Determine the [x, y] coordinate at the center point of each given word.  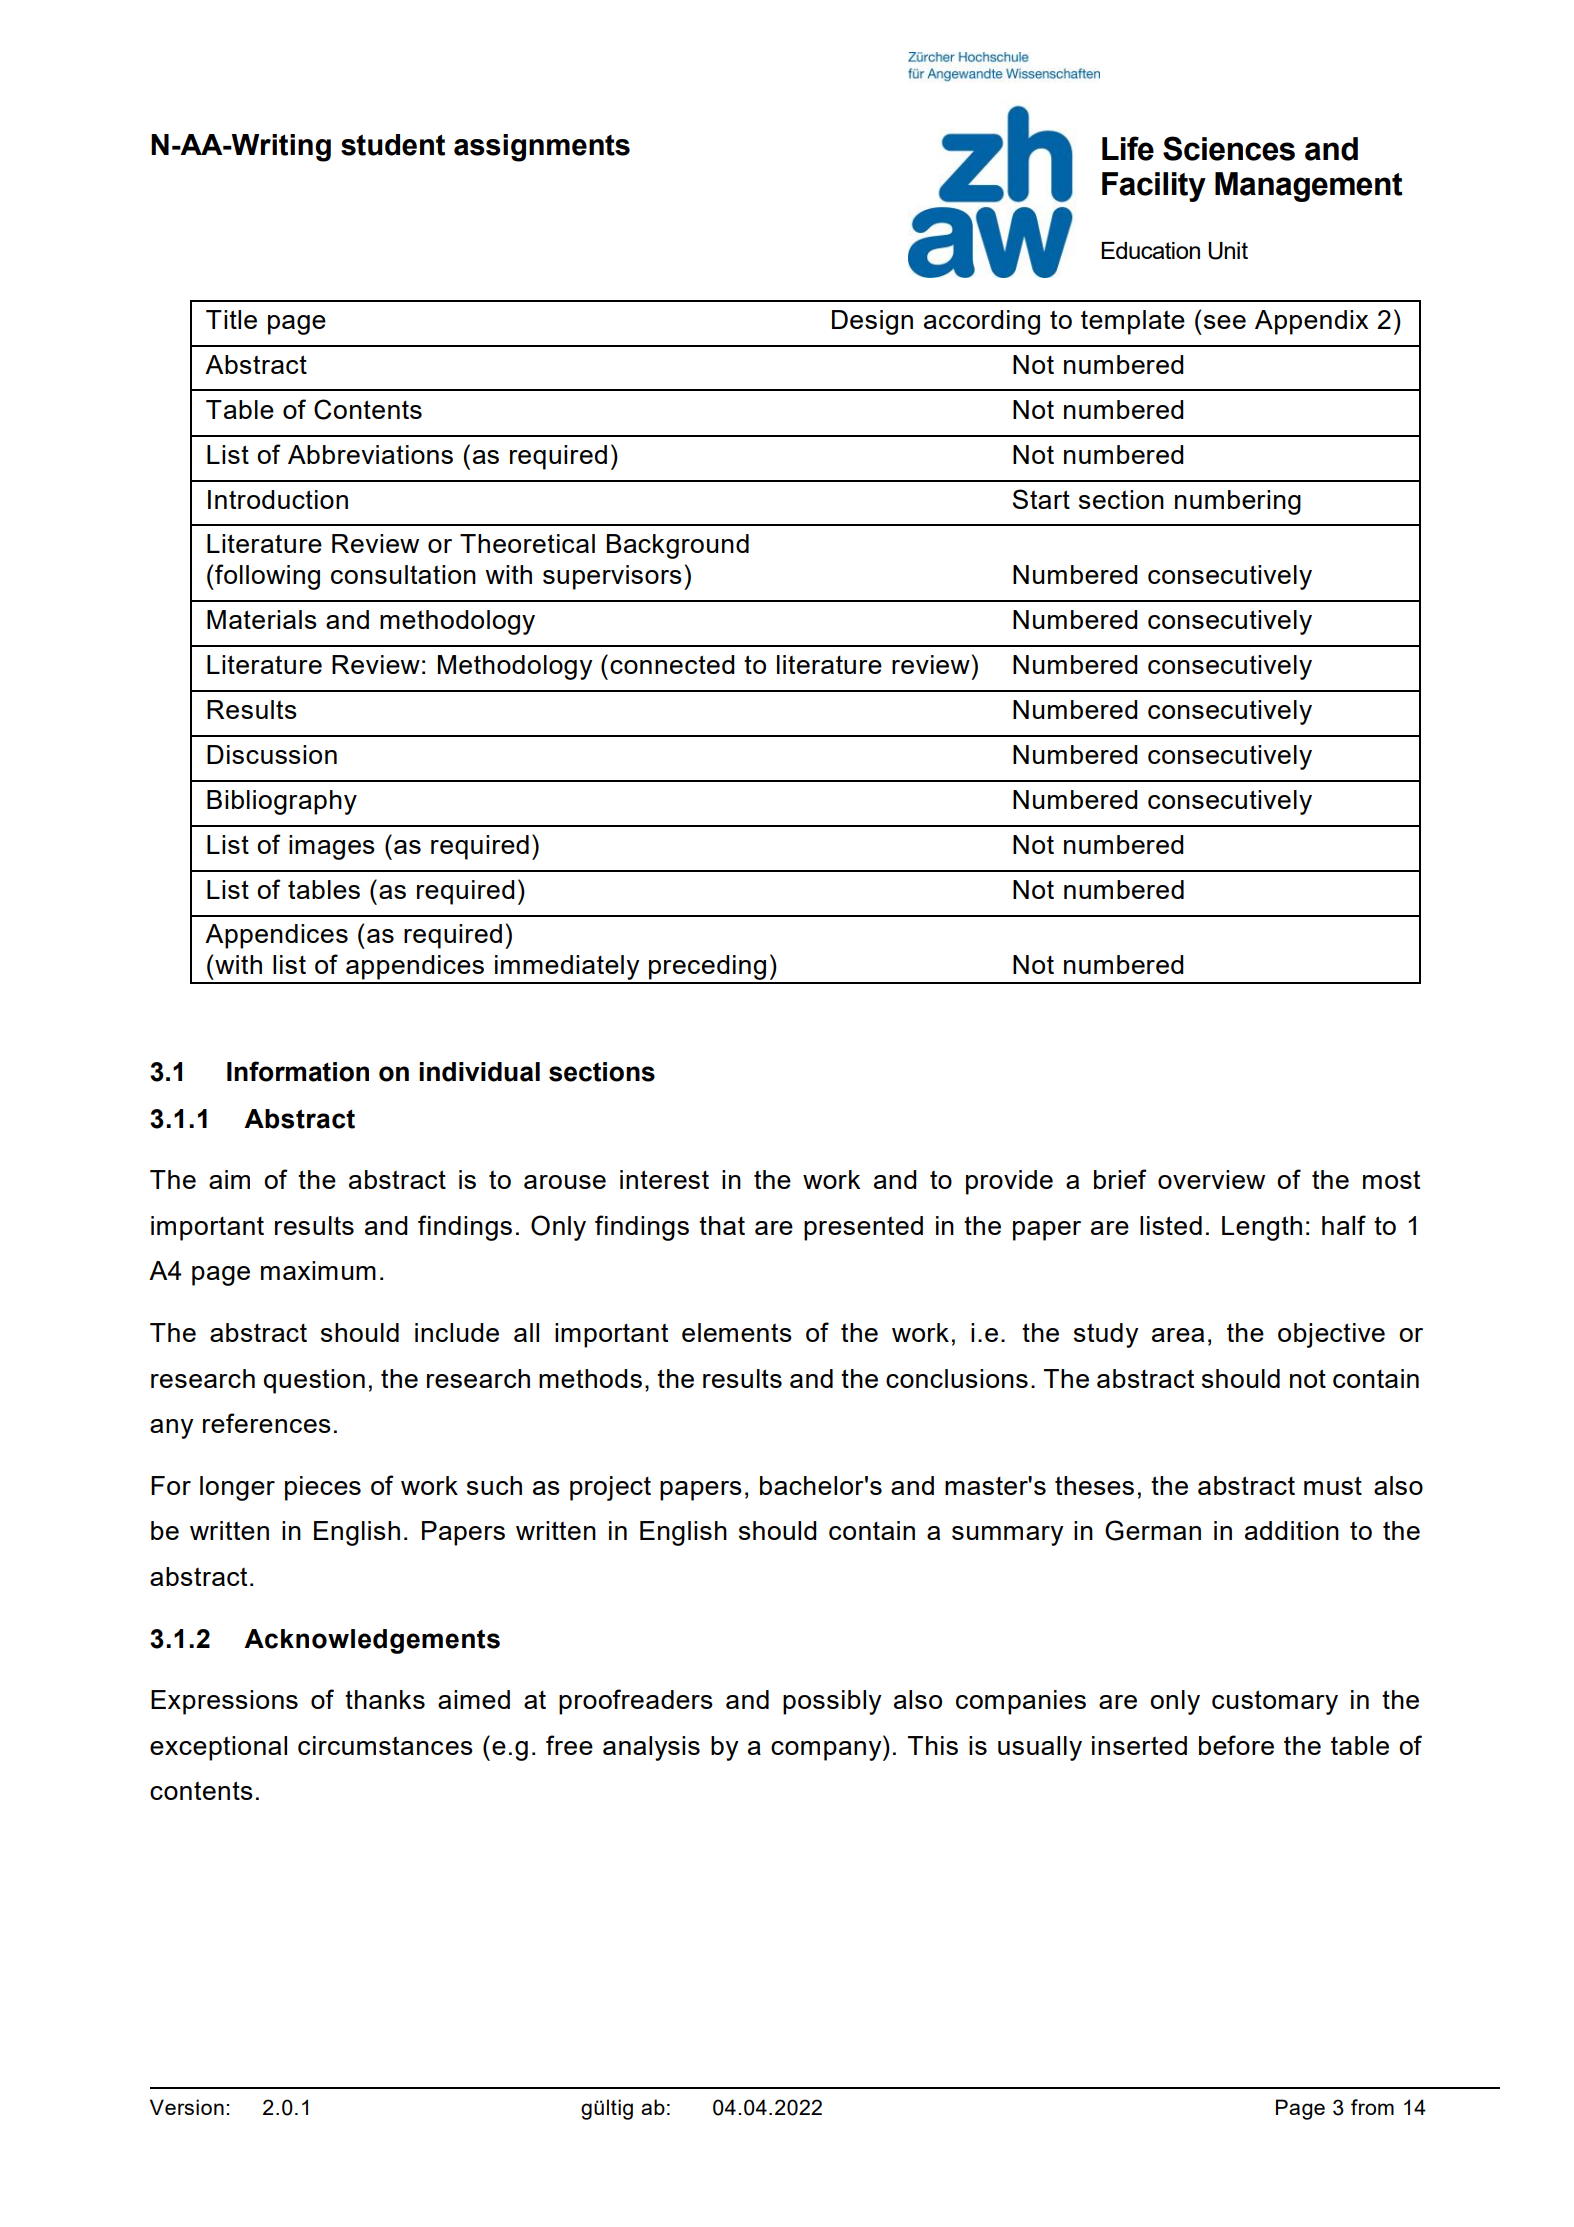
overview [1211, 1179]
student [393, 145]
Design [872, 322]
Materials [262, 619]
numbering [1238, 502]
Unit [1228, 251]
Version [187, 2107]
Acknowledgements [372, 1641]
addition [1292, 1530]
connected [672, 664]
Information [298, 1071]
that [722, 1225]
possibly [832, 1702]
